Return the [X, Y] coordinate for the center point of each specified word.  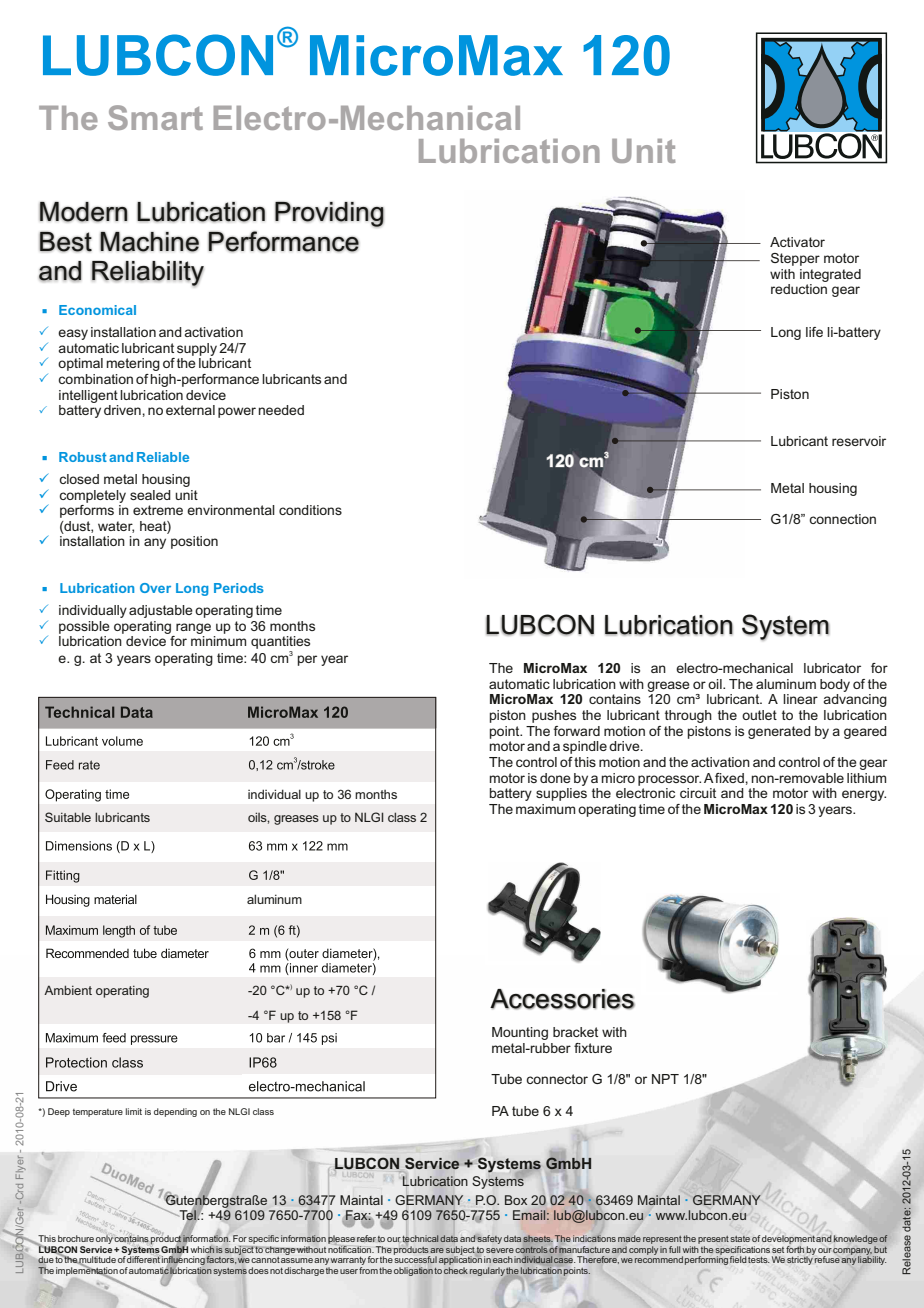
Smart [155, 117]
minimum [218, 641]
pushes [554, 716]
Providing [329, 214]
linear [800, 699]
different [144, 1258]
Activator [797, 242]
